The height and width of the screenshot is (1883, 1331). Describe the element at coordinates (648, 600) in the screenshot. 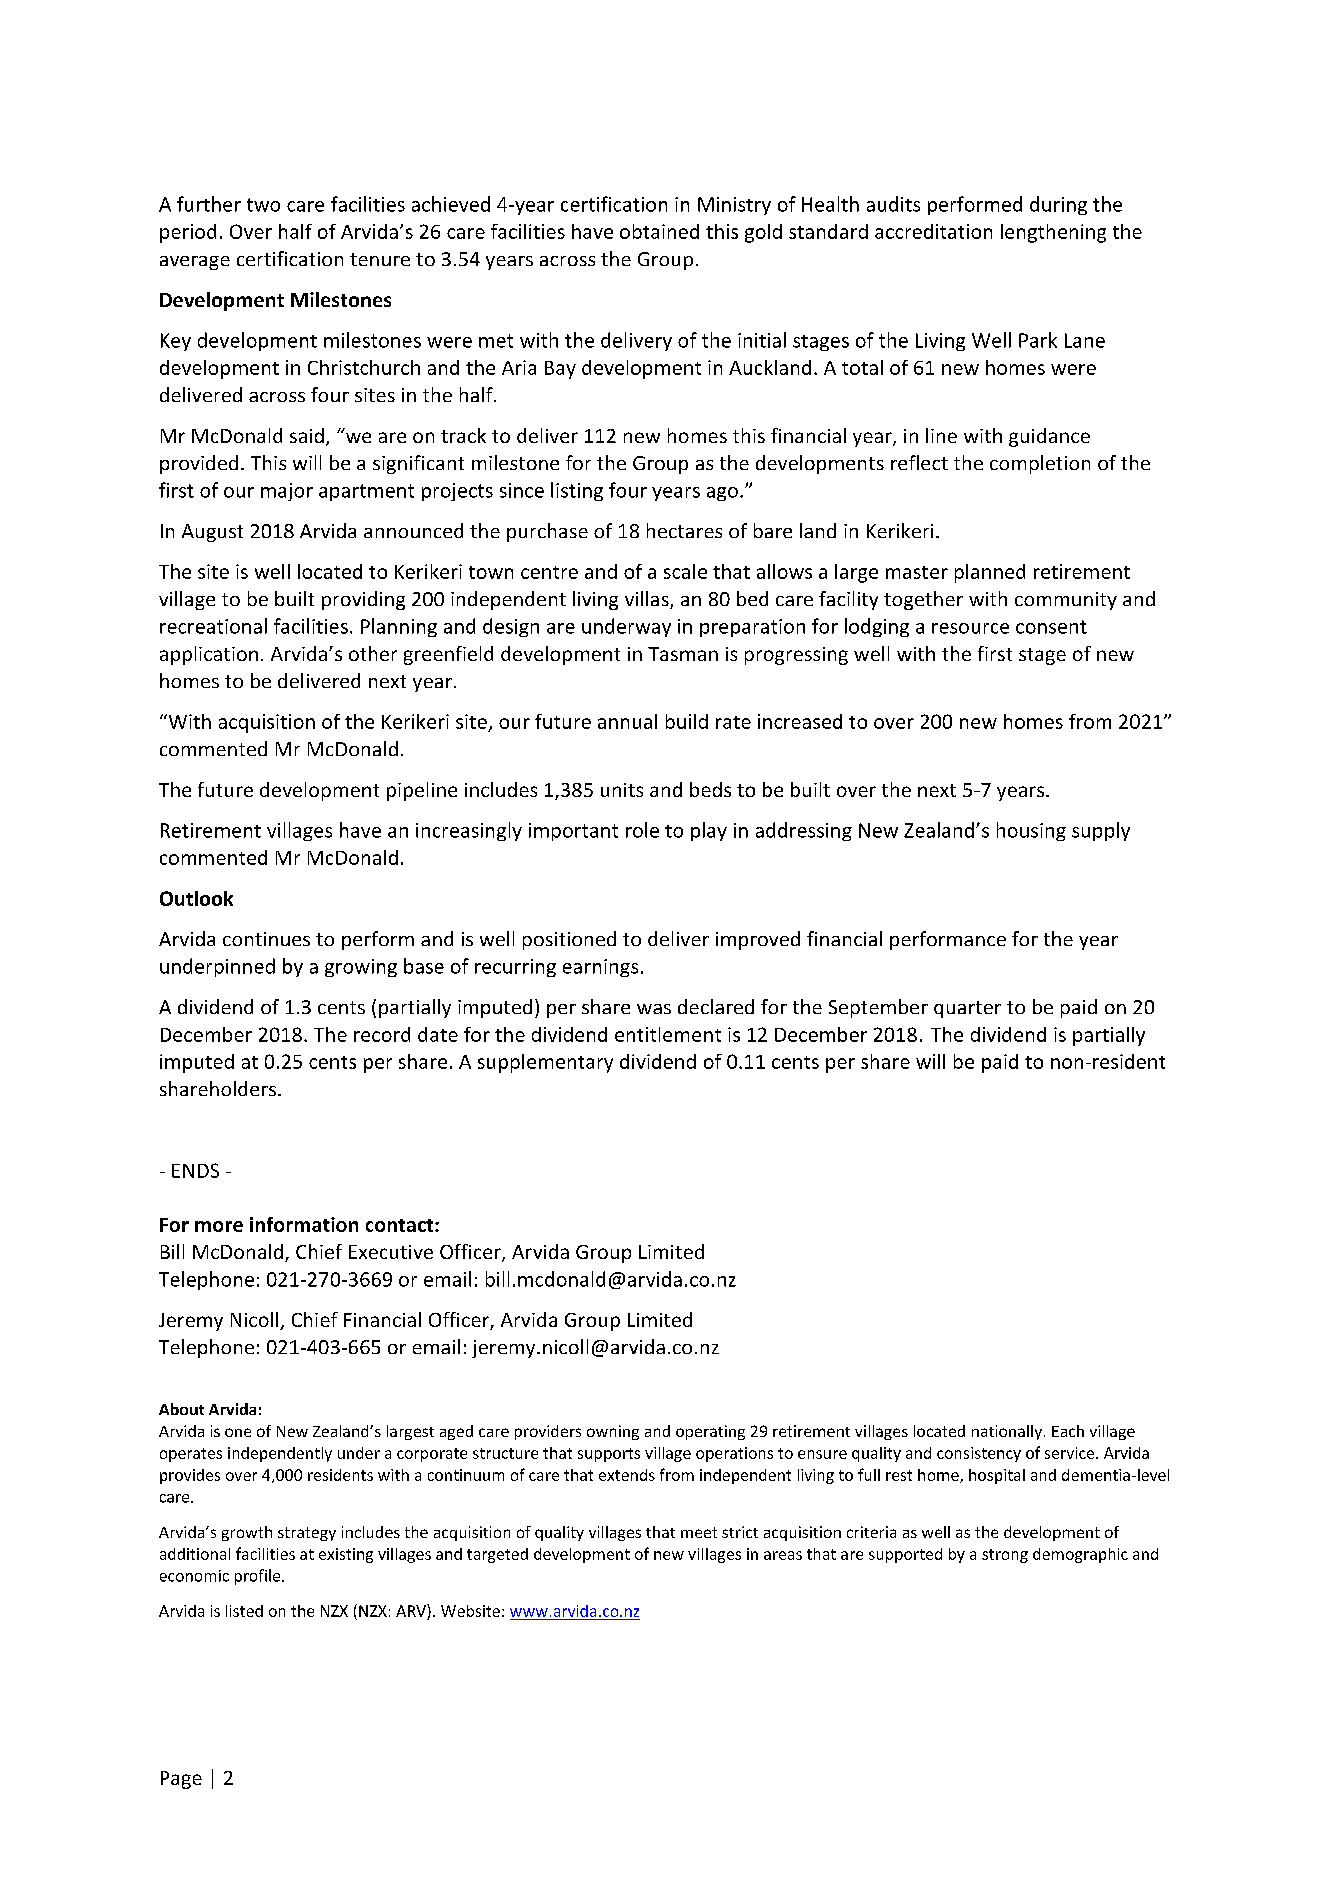

I see `villas` at that location.
